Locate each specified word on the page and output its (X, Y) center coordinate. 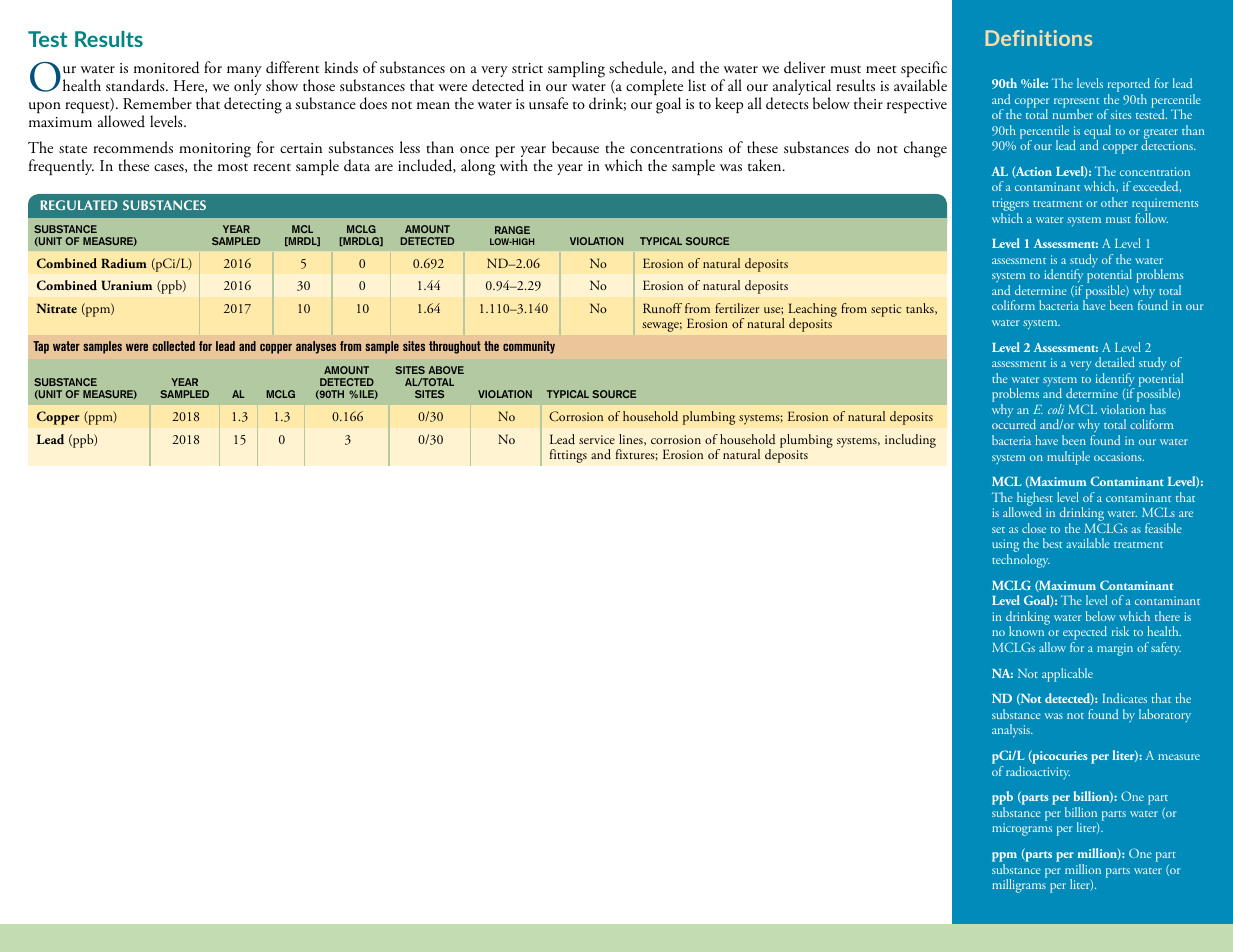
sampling (576, 69)
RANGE (512, 230)
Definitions (1038, 38)
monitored (166, 67)
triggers (1010, 206)
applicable (1067, 675)
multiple (1068, 458)
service (597, 439)
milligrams (1019, 885)
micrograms (1022, 829)
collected (174, 346)
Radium (124, 263)
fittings (568, 456)
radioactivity (1038, 772)
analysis (1012, 731)
